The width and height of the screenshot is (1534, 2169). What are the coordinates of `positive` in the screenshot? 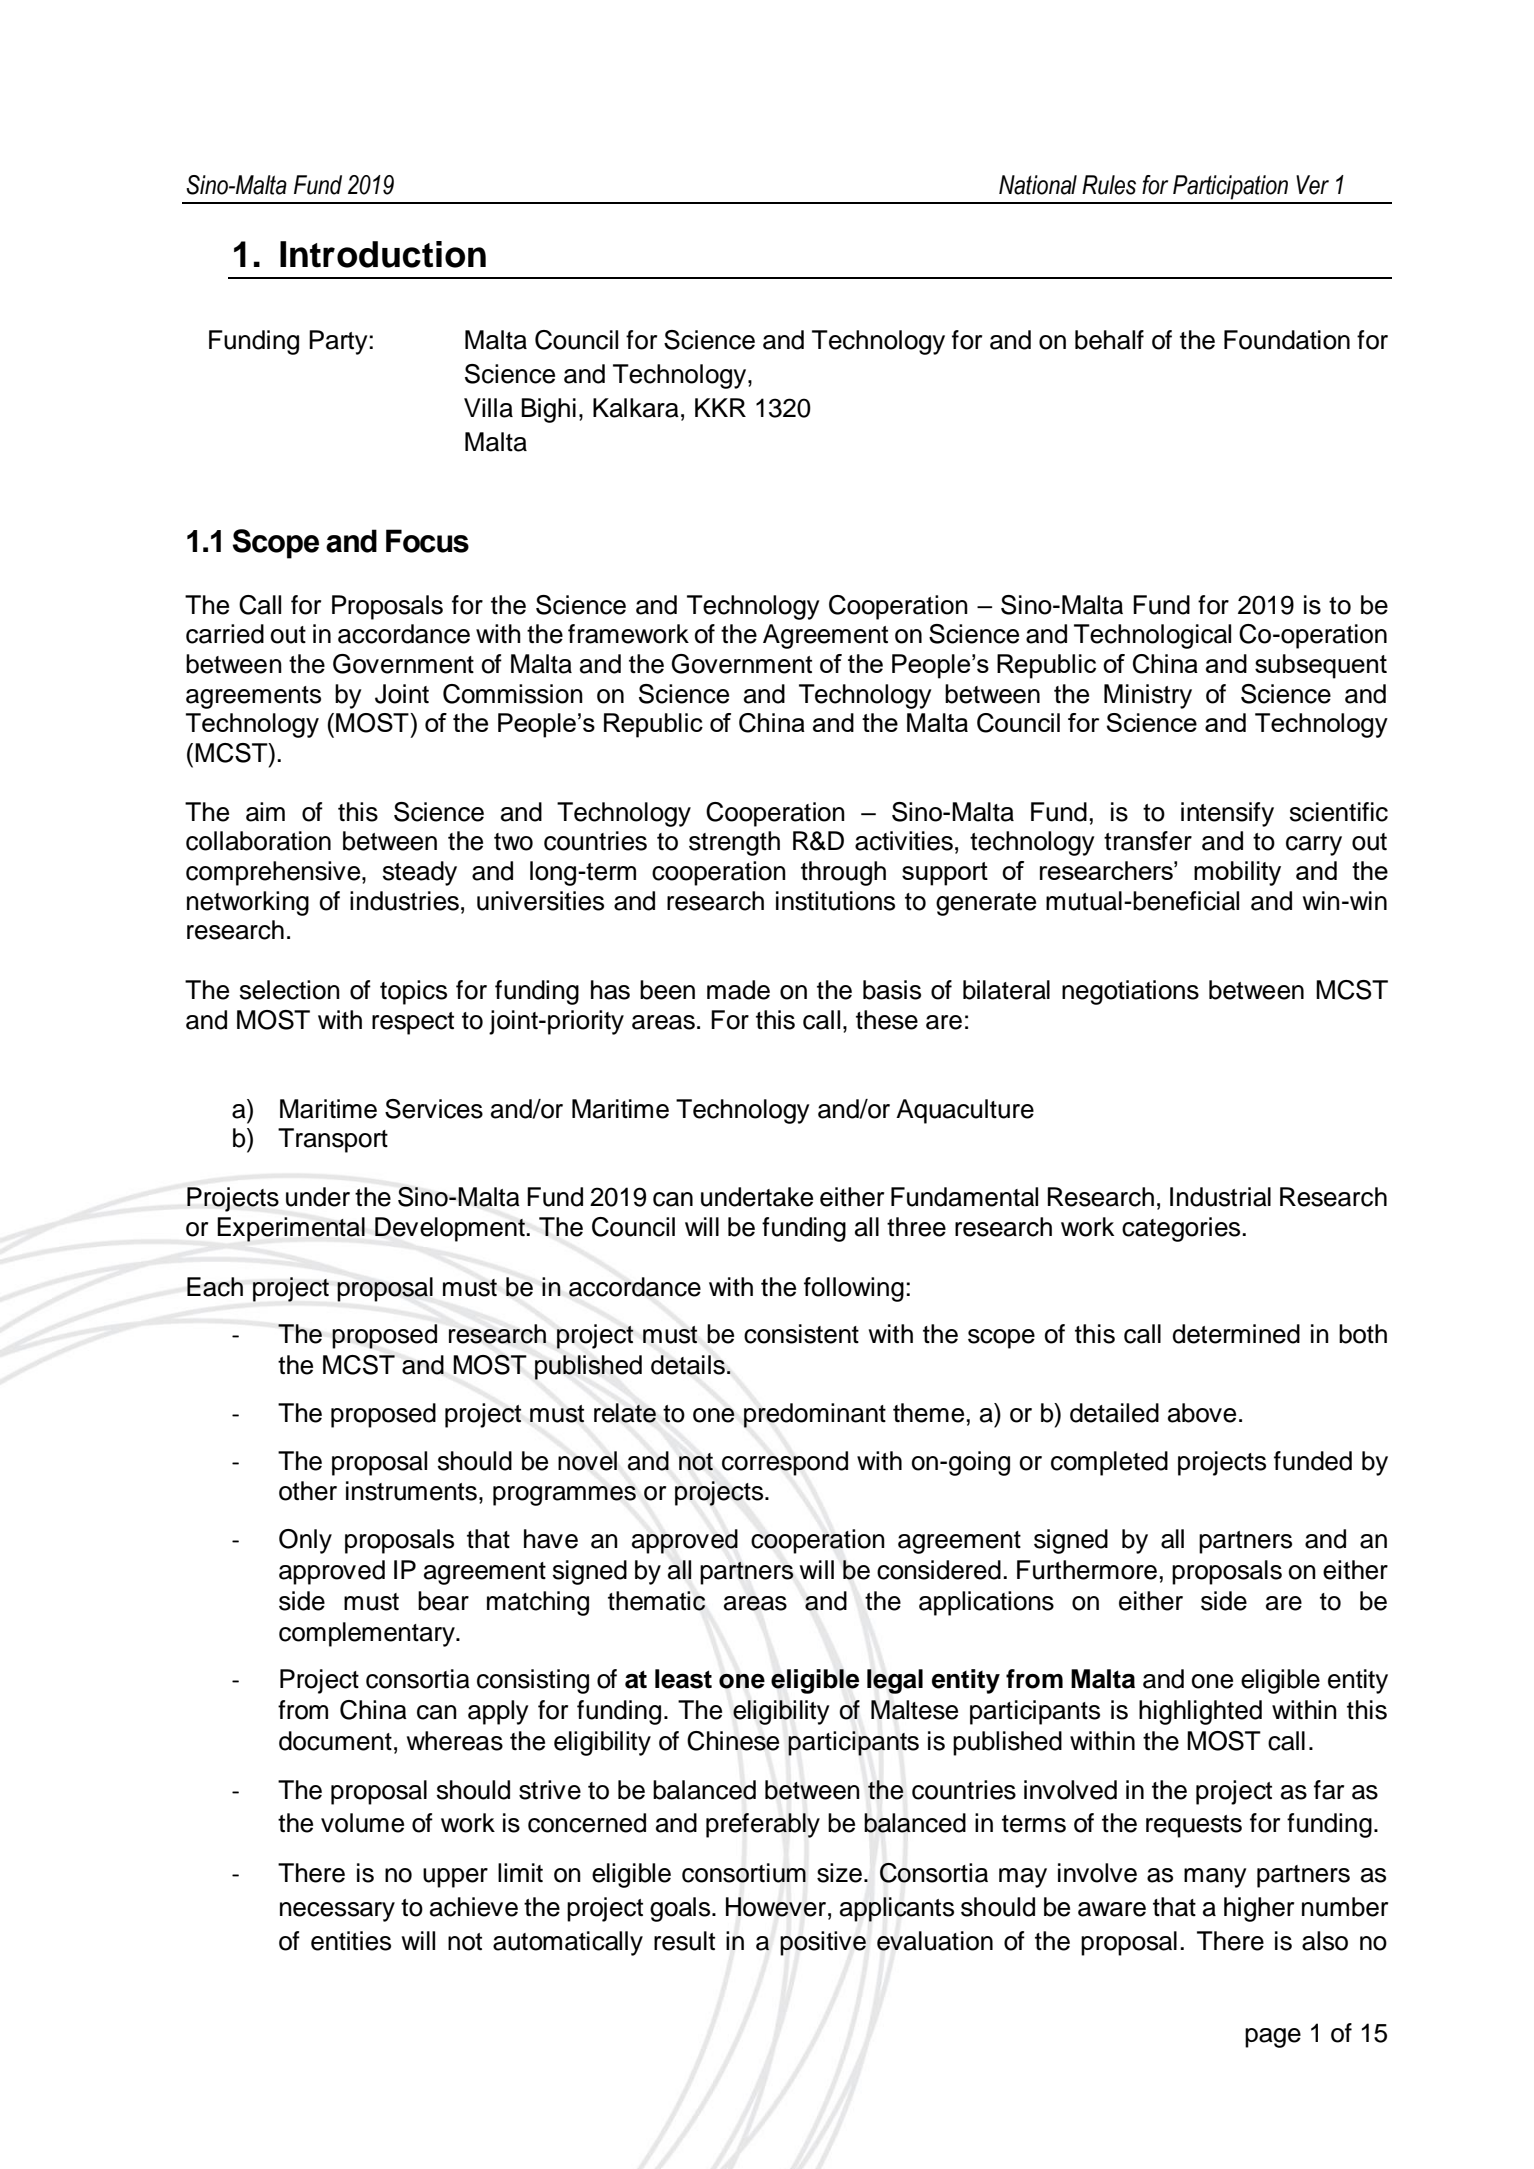 It's located at (823, 1943).
